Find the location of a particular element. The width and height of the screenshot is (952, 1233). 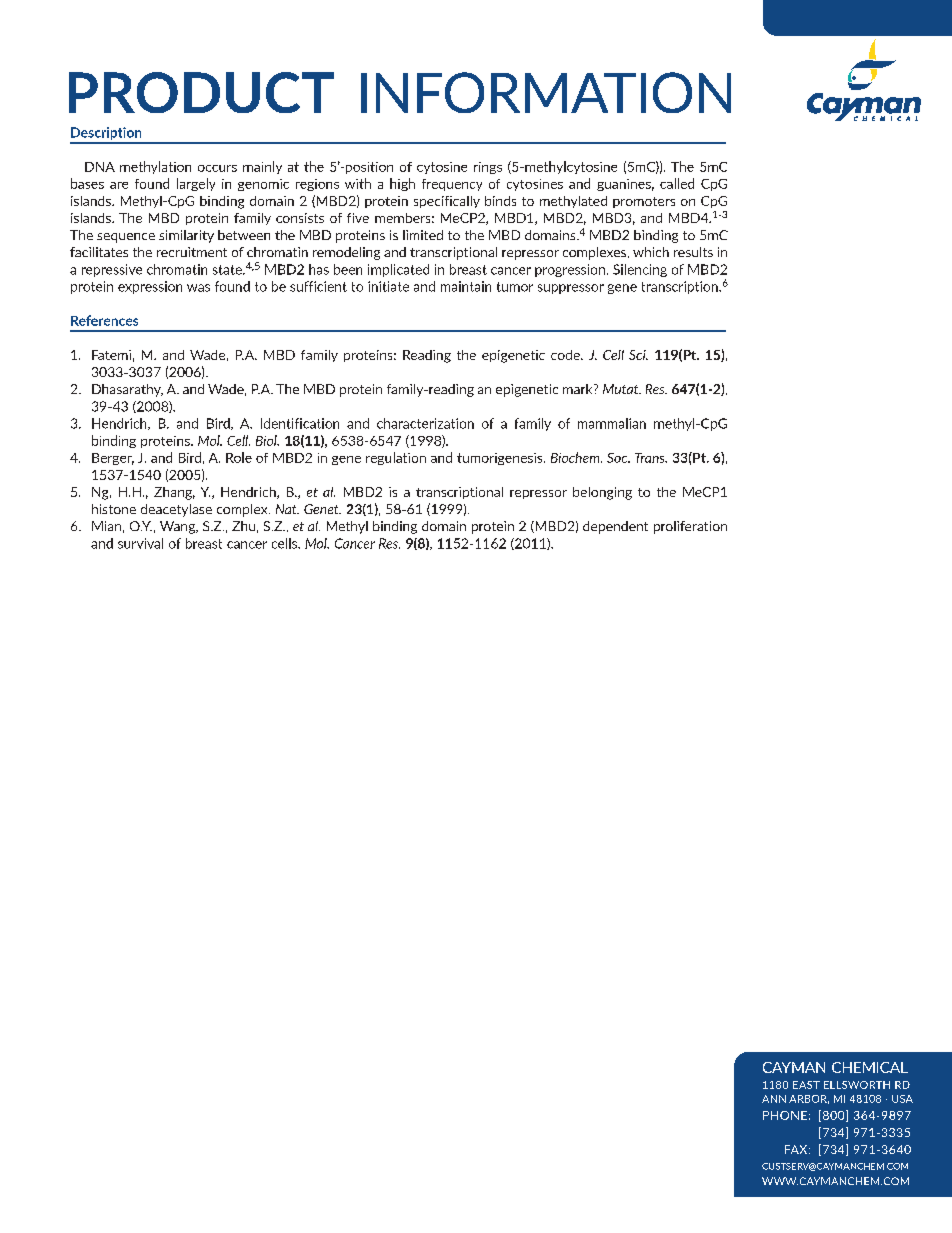

ANN is located at coordinates (774, 1099).
